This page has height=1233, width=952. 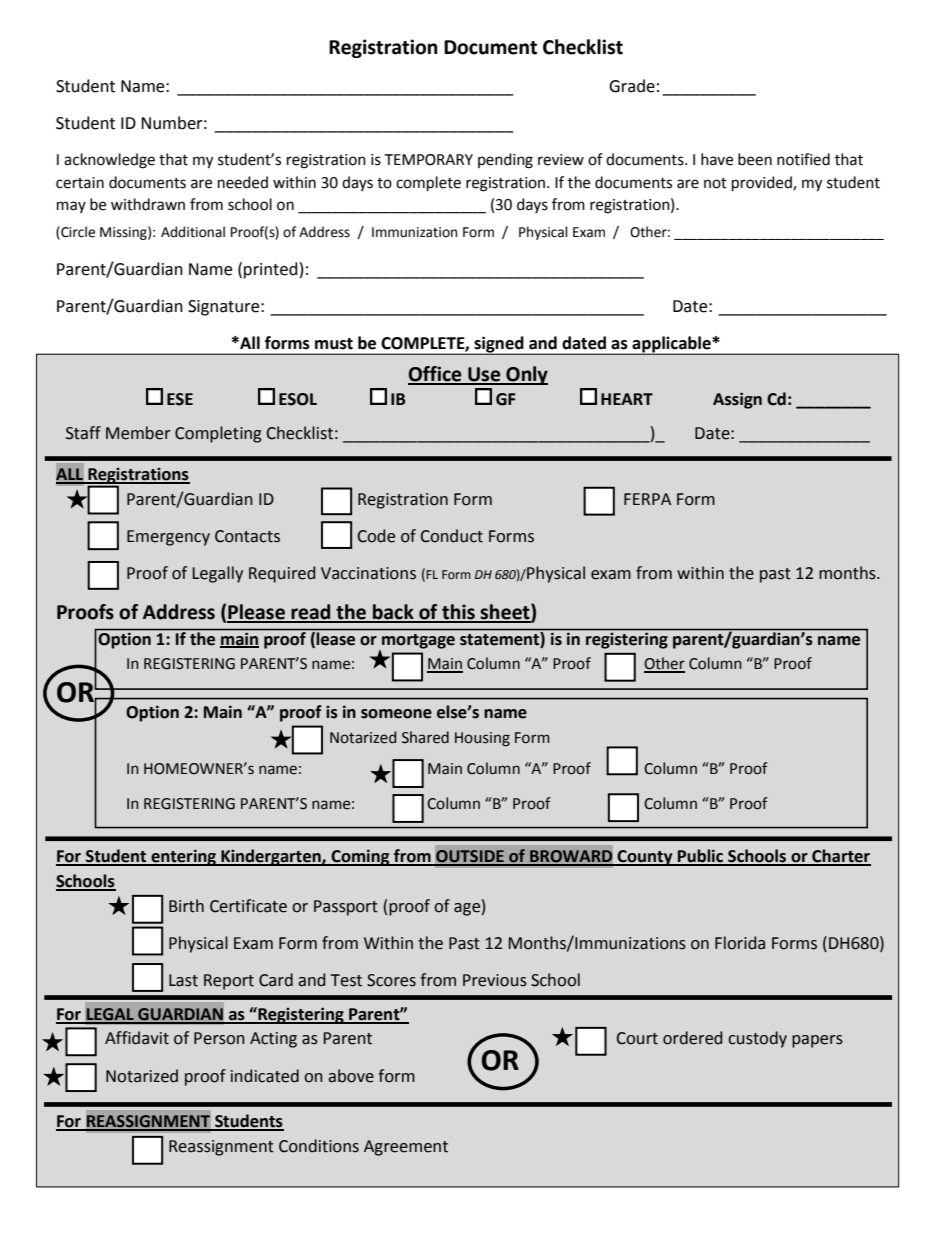 I want to click on TEMPORARY, so click(x=428, y=160).
